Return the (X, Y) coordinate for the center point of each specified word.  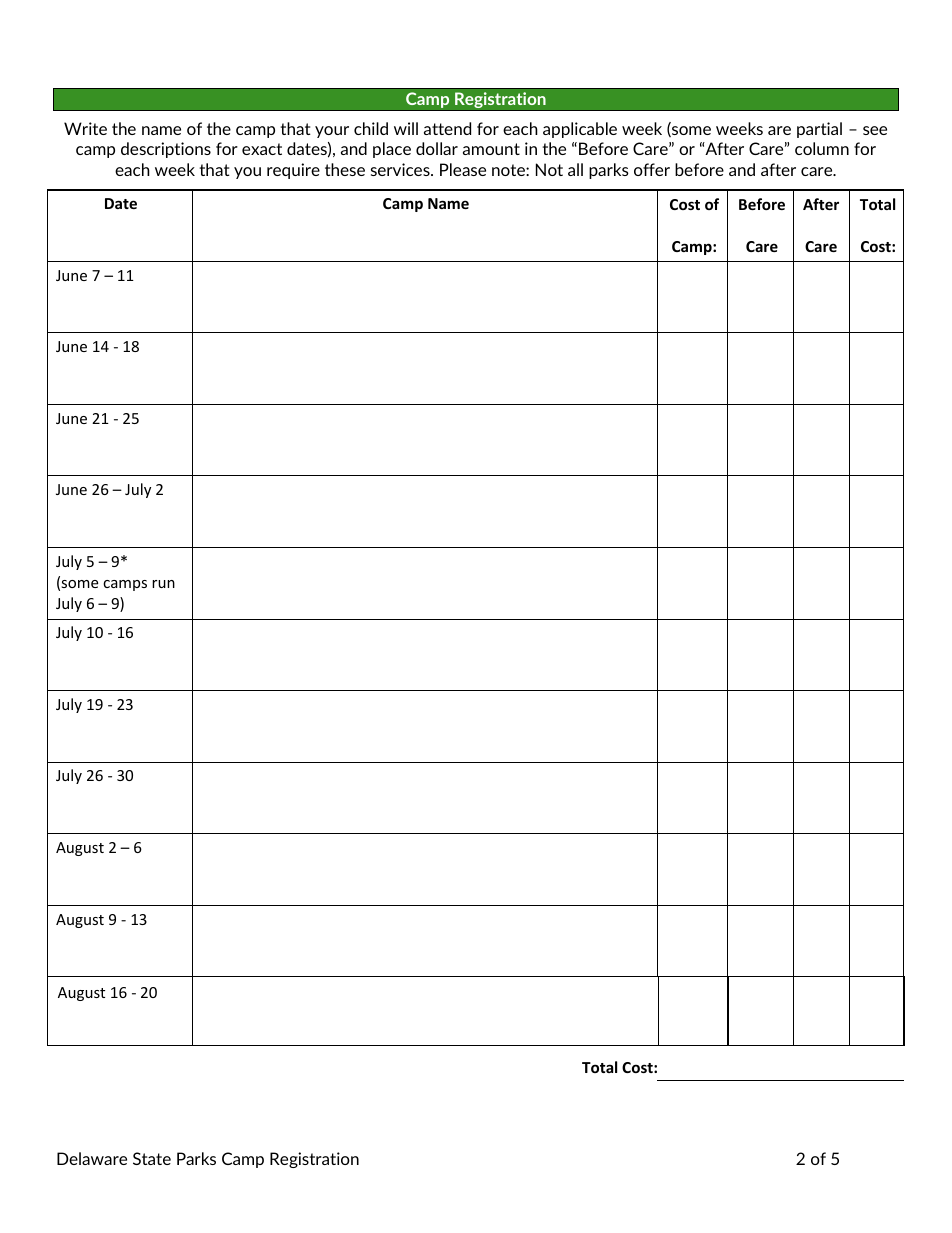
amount (491, 149)
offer (652, 169)
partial (819, 130)
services (401, 169)
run (163, 584)
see (875, 130)
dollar (437, 148)
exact (262, 149)
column (822, 148)
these (345, 169)
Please (463, 169)
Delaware (92, 1158)
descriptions (166, 150)
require (293, 171)
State (152, 1158)
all (575, 169)
